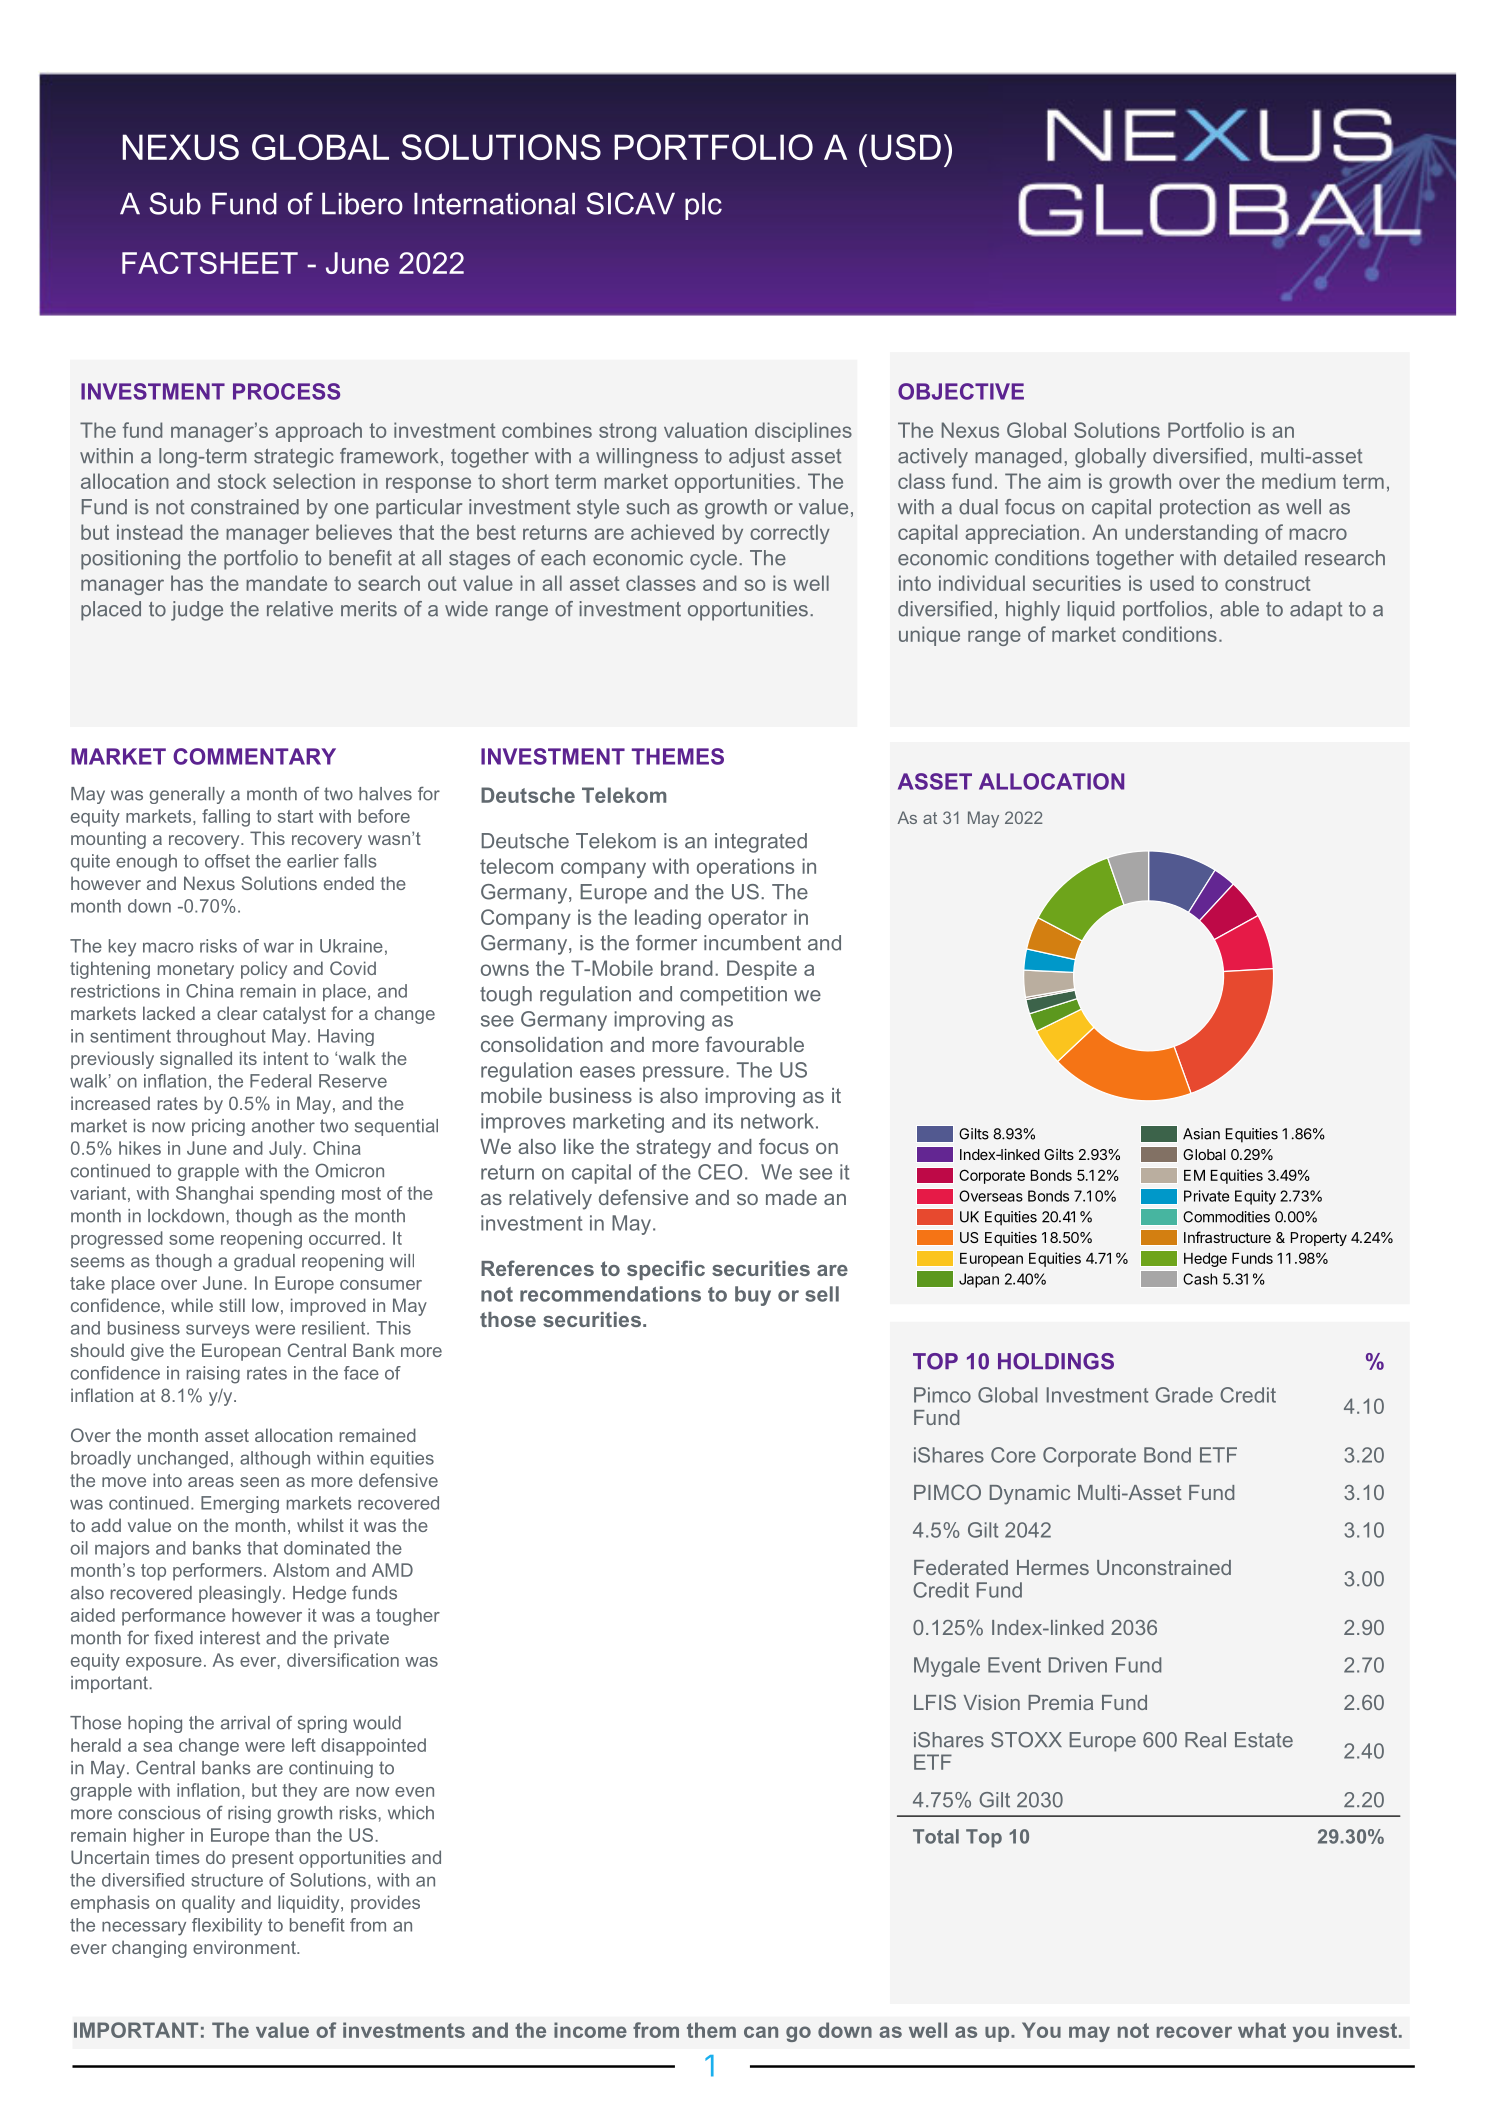 The image size is (1488, 2104). I want to click on USD, so click(906, 147).
